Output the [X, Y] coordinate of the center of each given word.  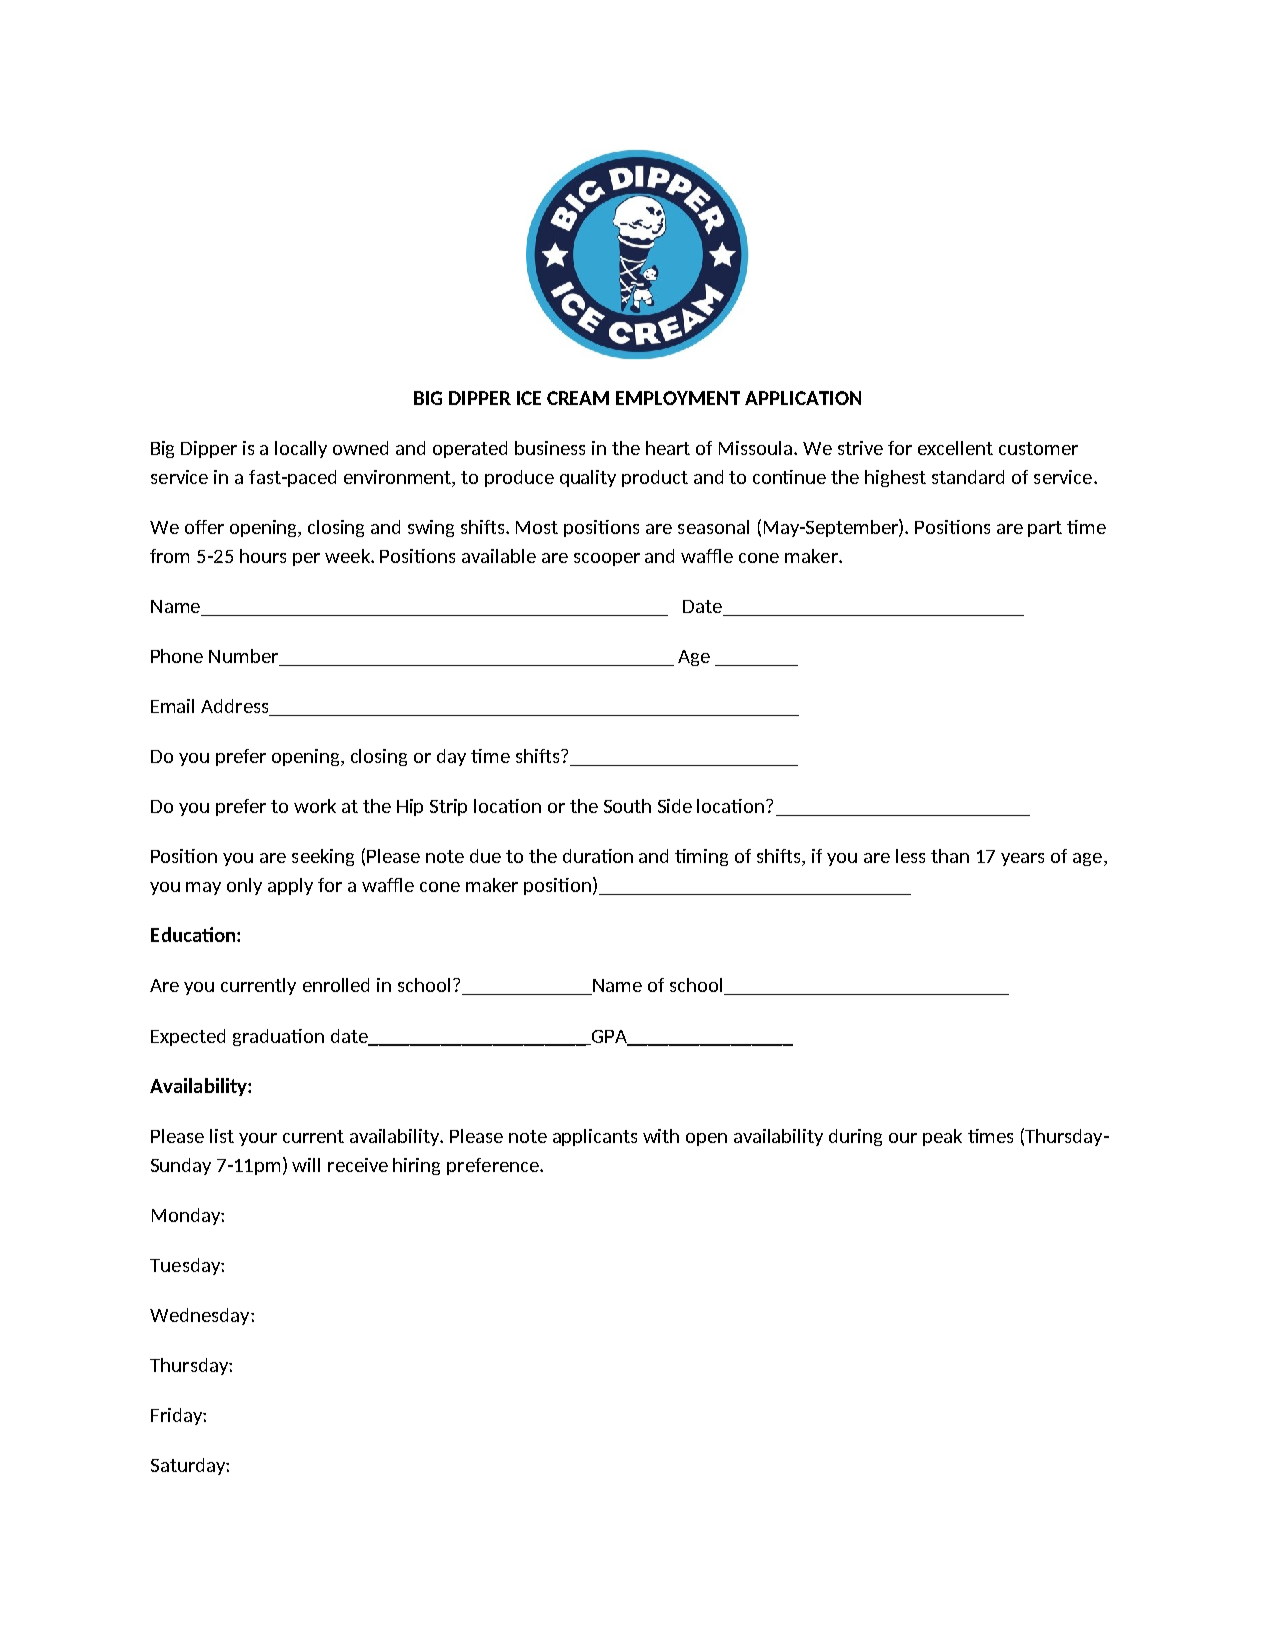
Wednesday [201, 1316]
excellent [955, 448]
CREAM [578, 398]
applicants [595, 1137]
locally [301, 449]
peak [942, 1137]
